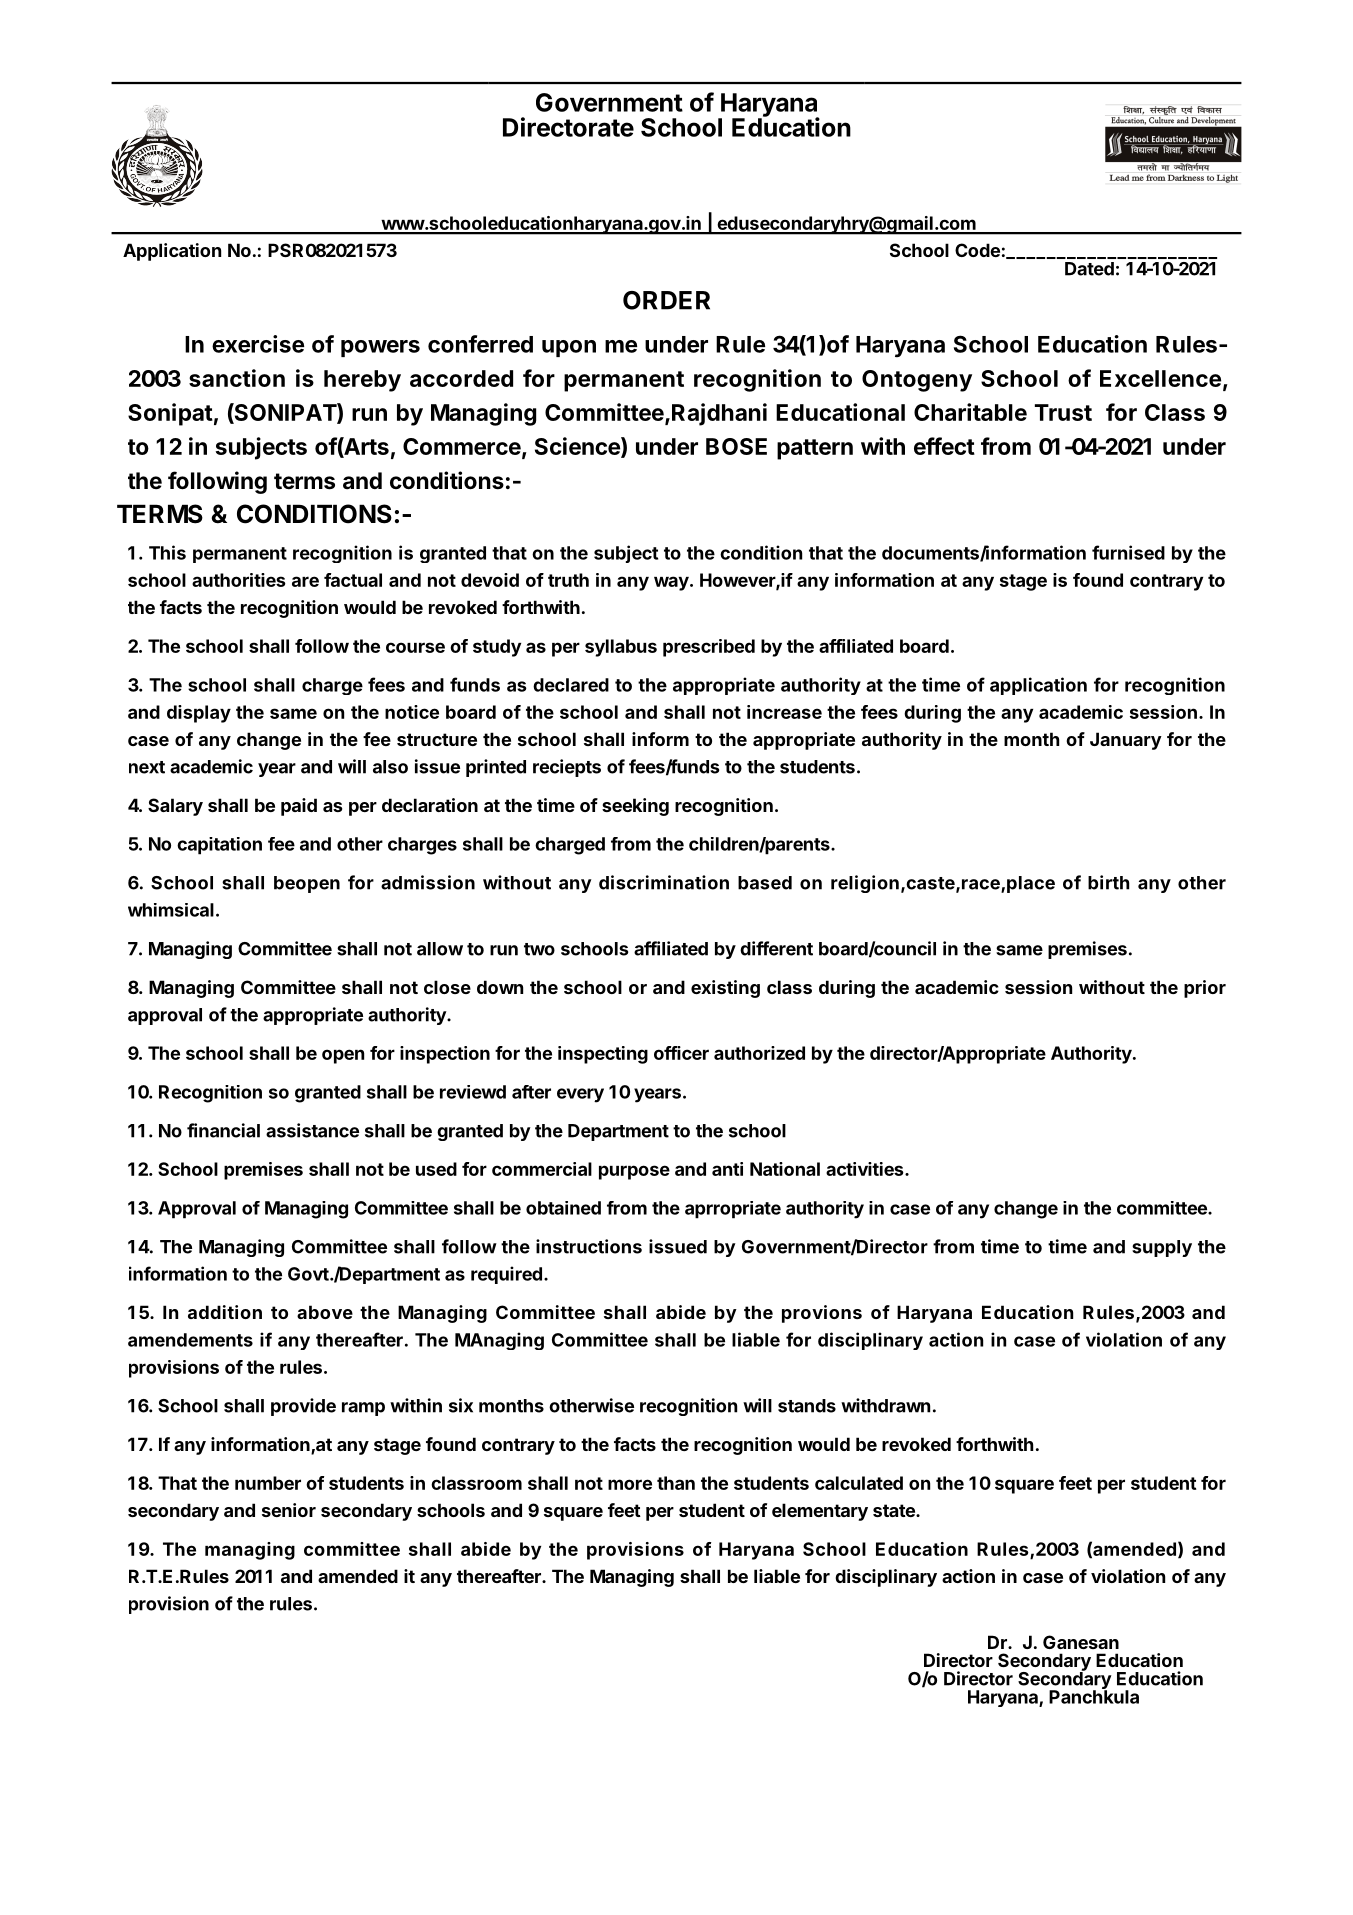 This page has width=1353, height=1915. I want to click on Dated, so click(1089, 269).
